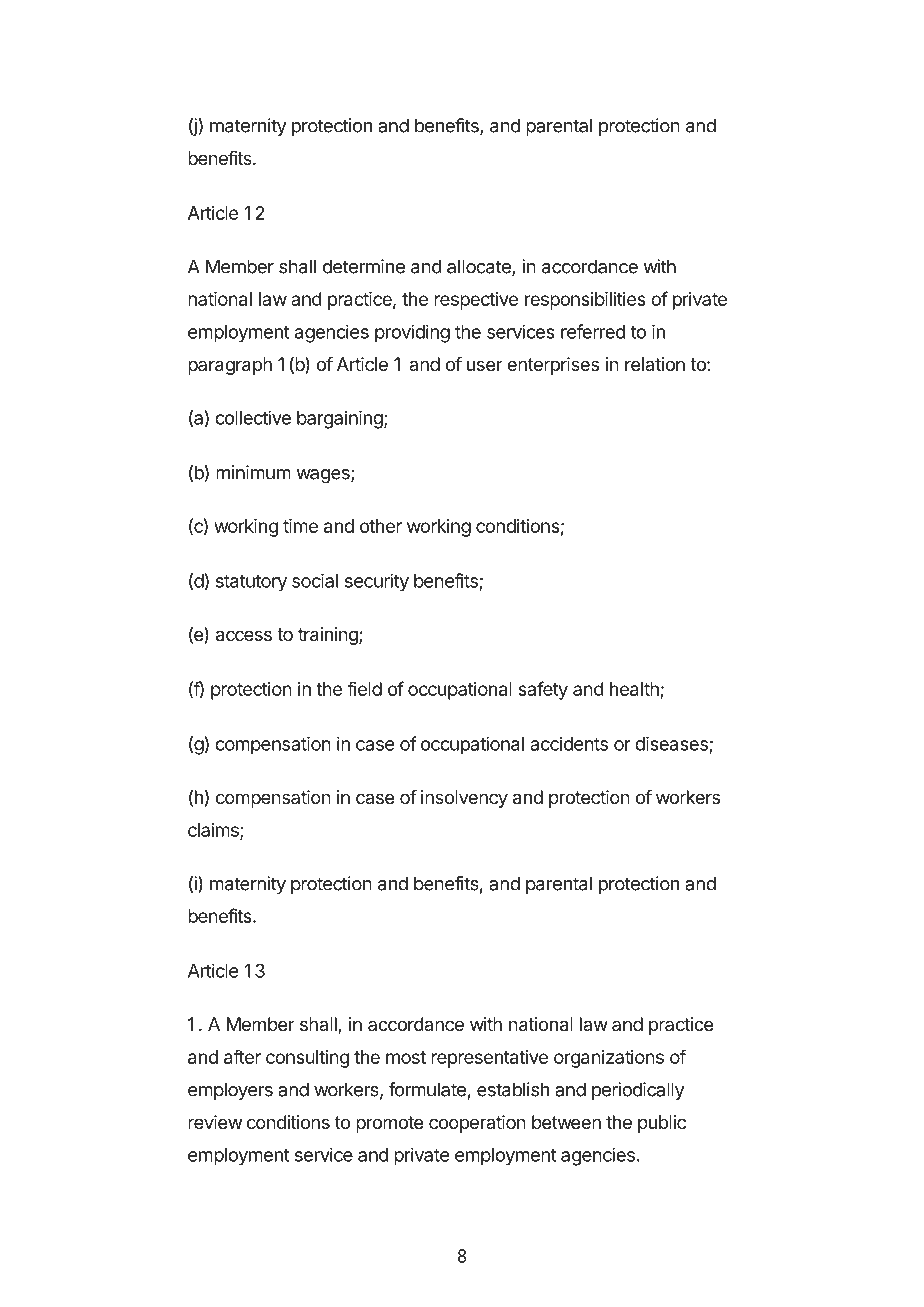 The width and height of the page is (924, 1307). I want to click on responsibilities, so click(585, 301).
